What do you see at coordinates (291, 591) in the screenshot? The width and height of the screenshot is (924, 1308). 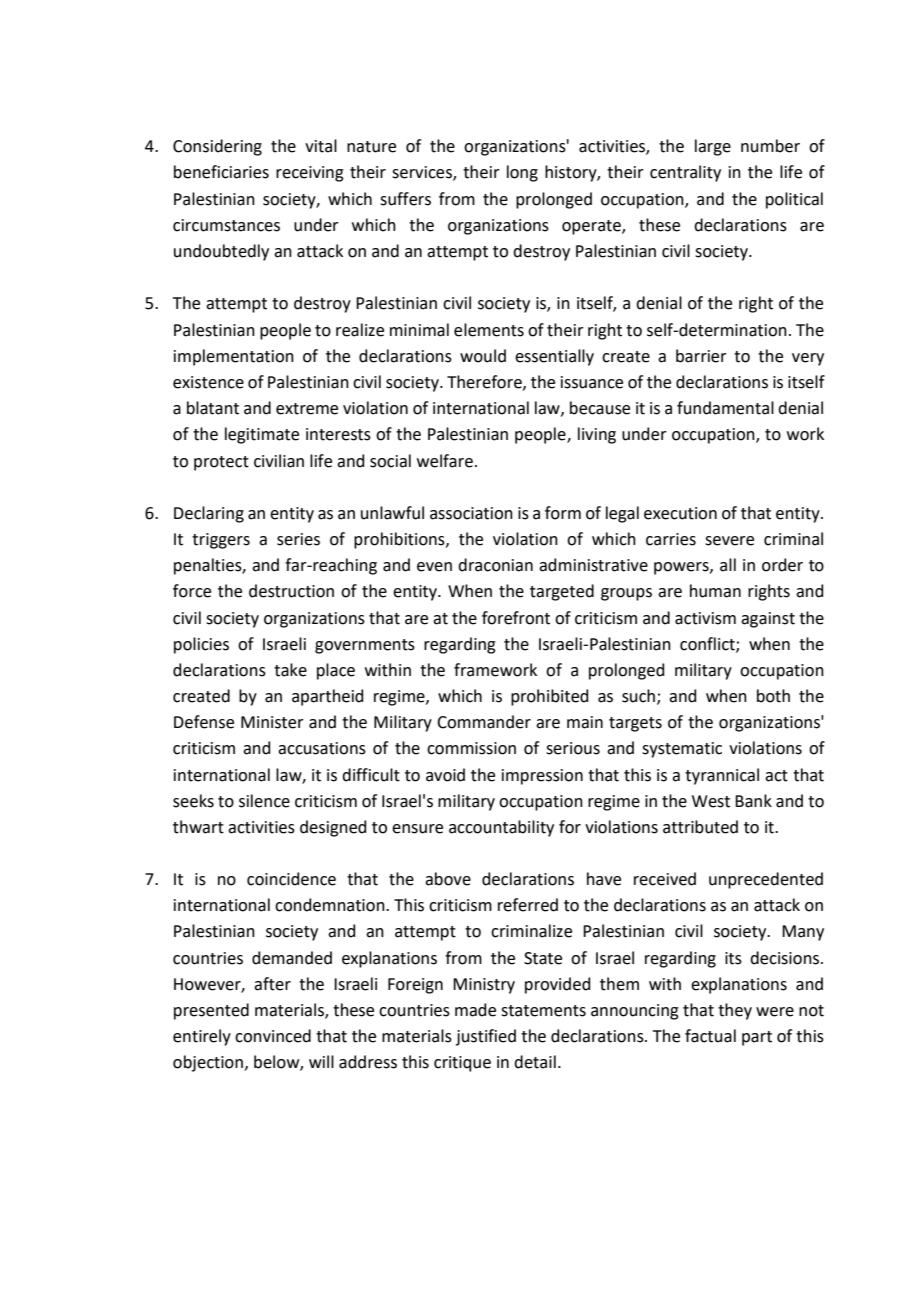 I see `destruction` at bounding box center [291, 591].
